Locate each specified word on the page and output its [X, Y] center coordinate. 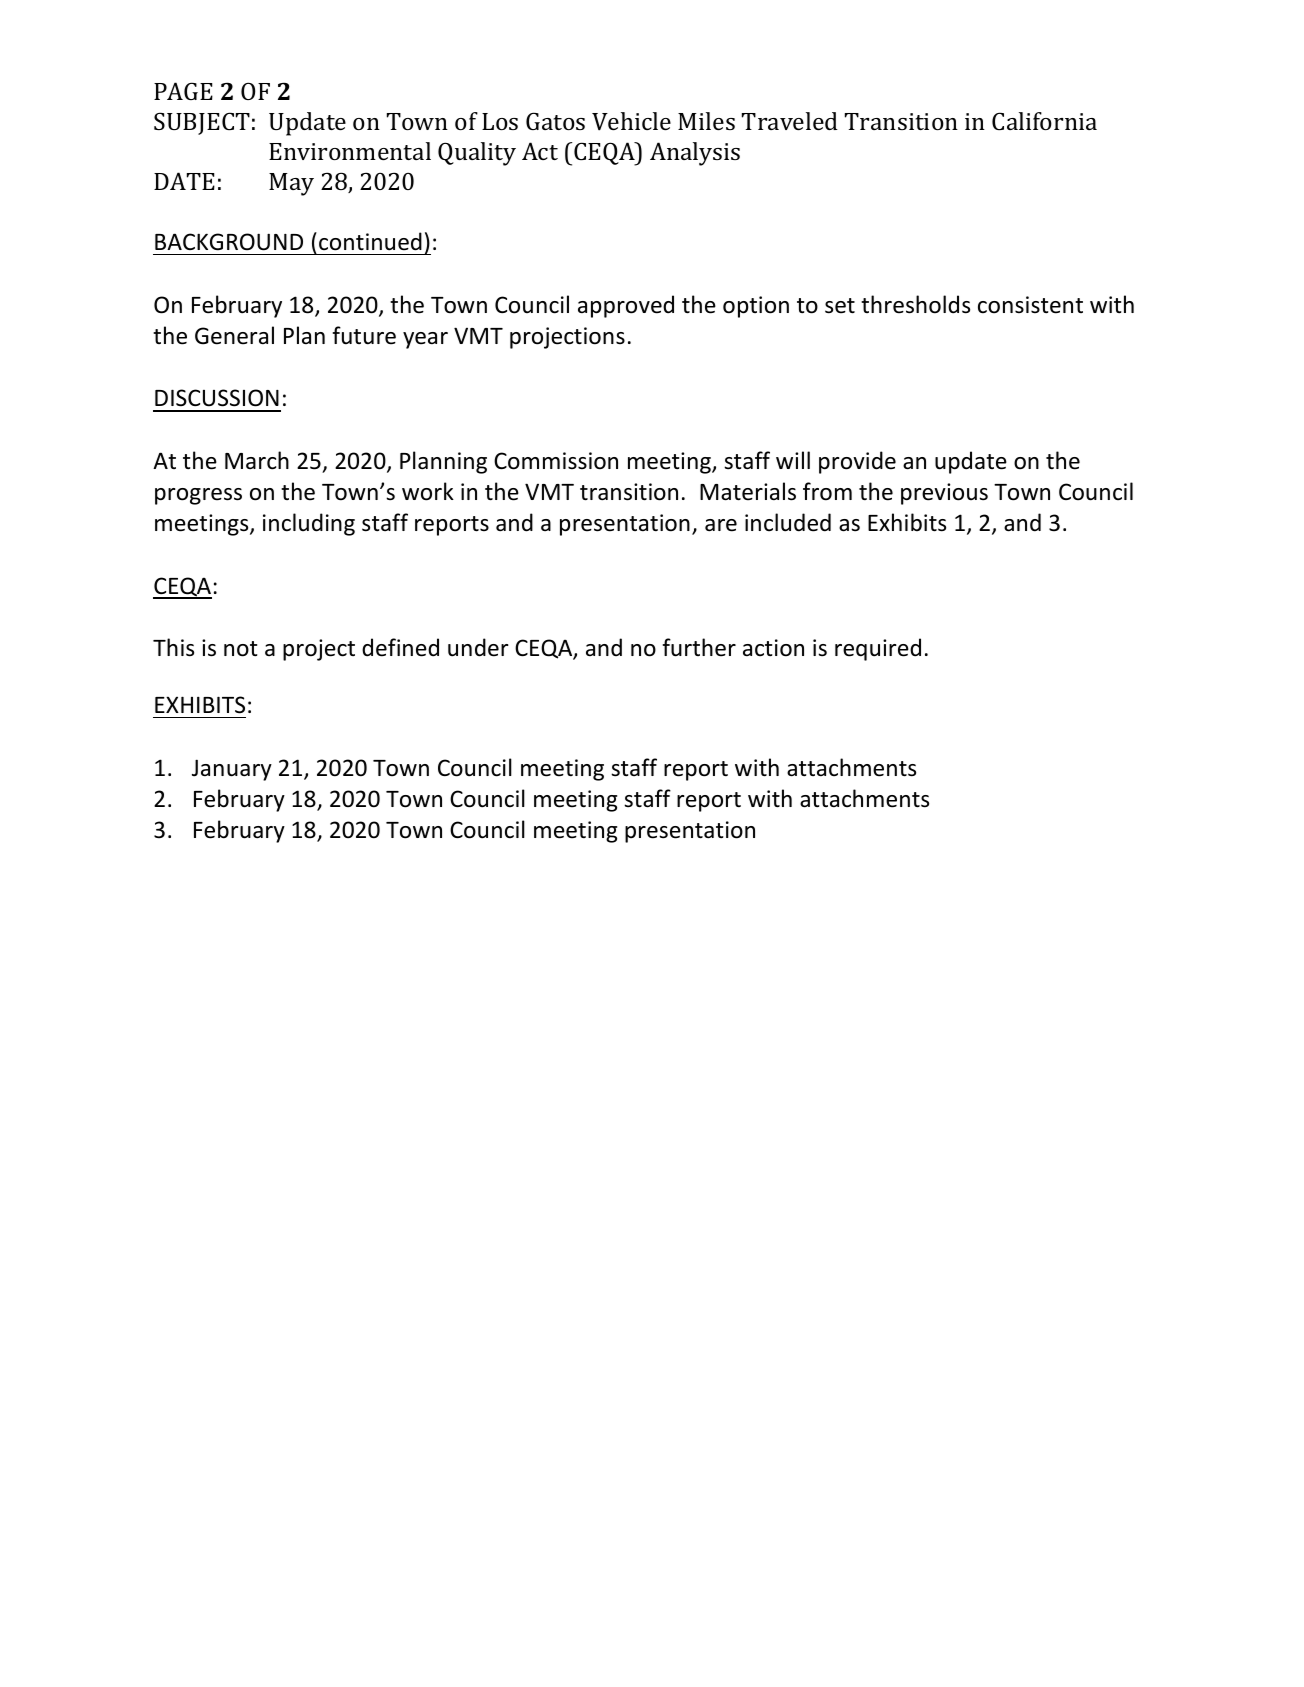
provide [857, 462]
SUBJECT [202, 123]
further [699, 647]
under [478, 647]
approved [626, 306]
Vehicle [631, 121]
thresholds [915, 304]
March [257, 460]
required [878, 649]
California [1044, 121]
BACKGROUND [229, 242]
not [240, 649]
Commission [556, 461]
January [232, 770]
